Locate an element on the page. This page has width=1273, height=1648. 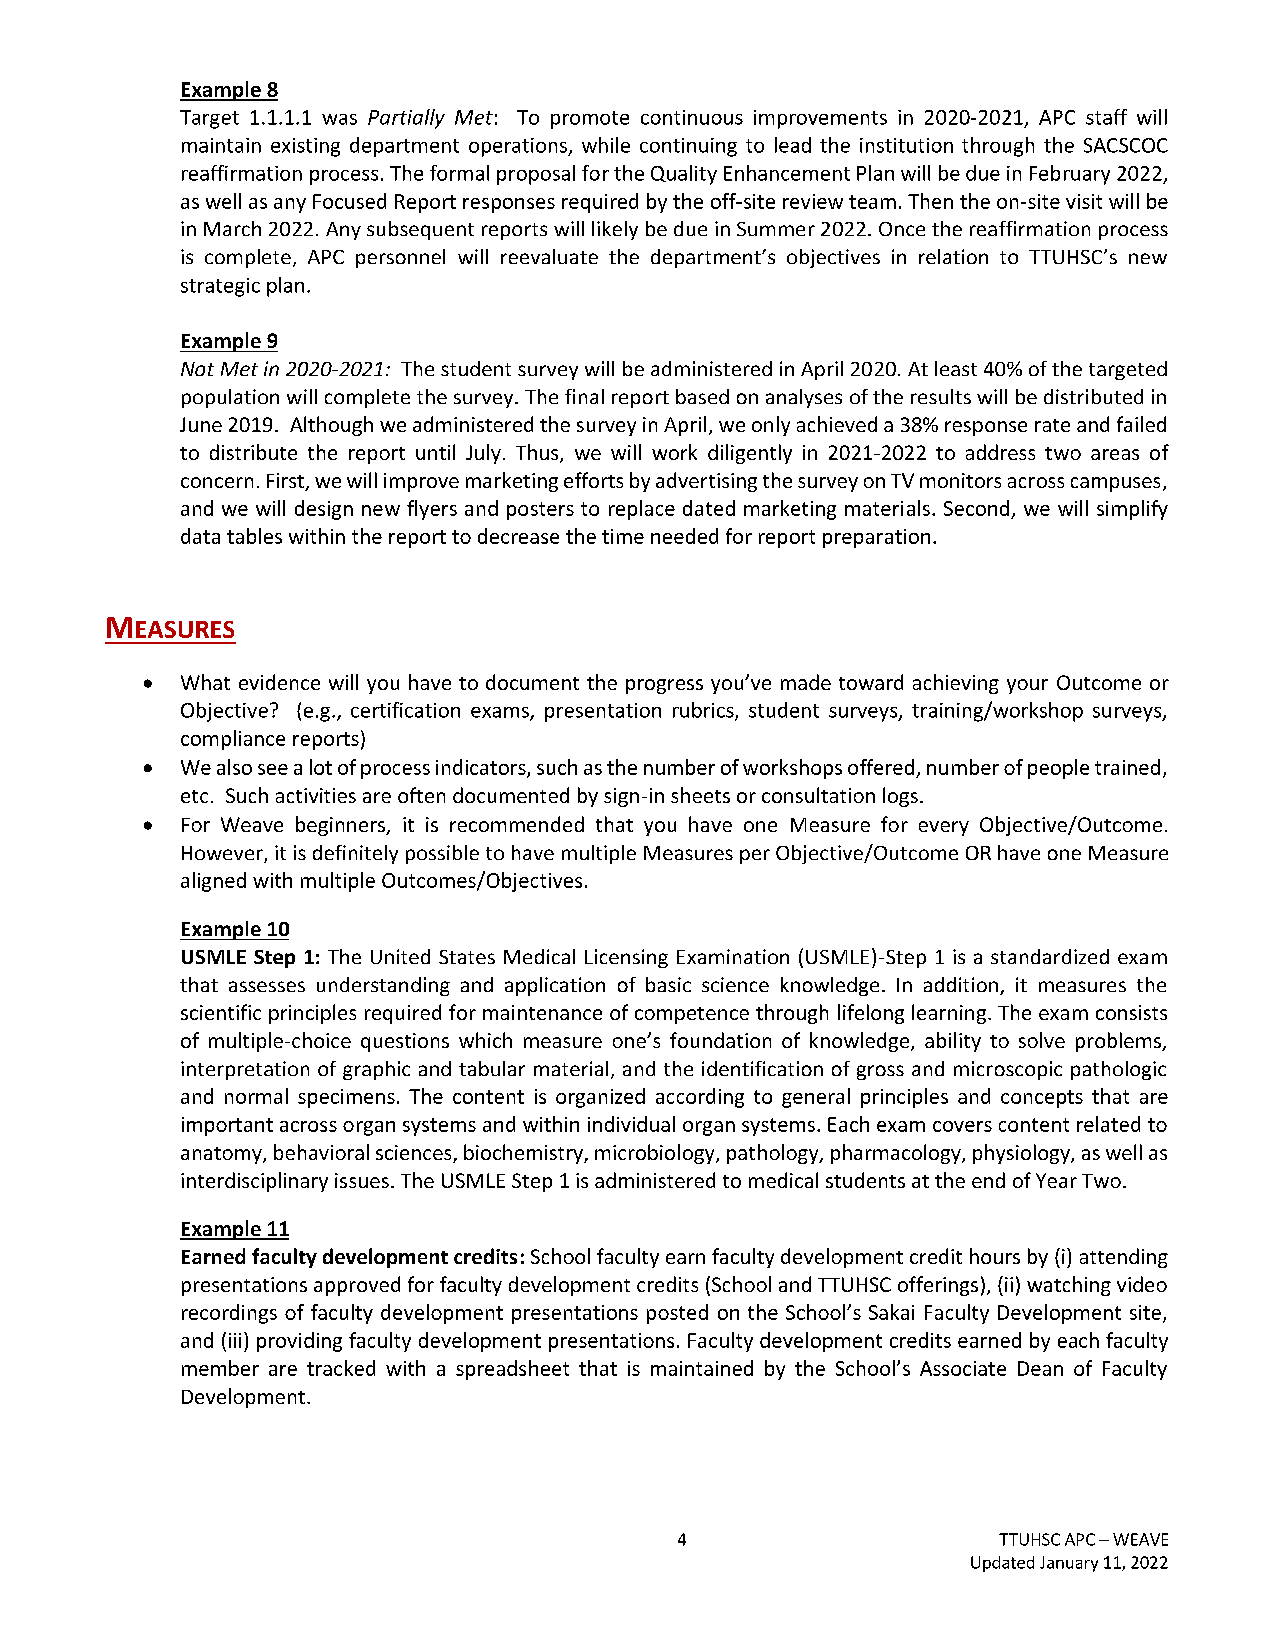
evidence is located at coordinates (279, 682).
